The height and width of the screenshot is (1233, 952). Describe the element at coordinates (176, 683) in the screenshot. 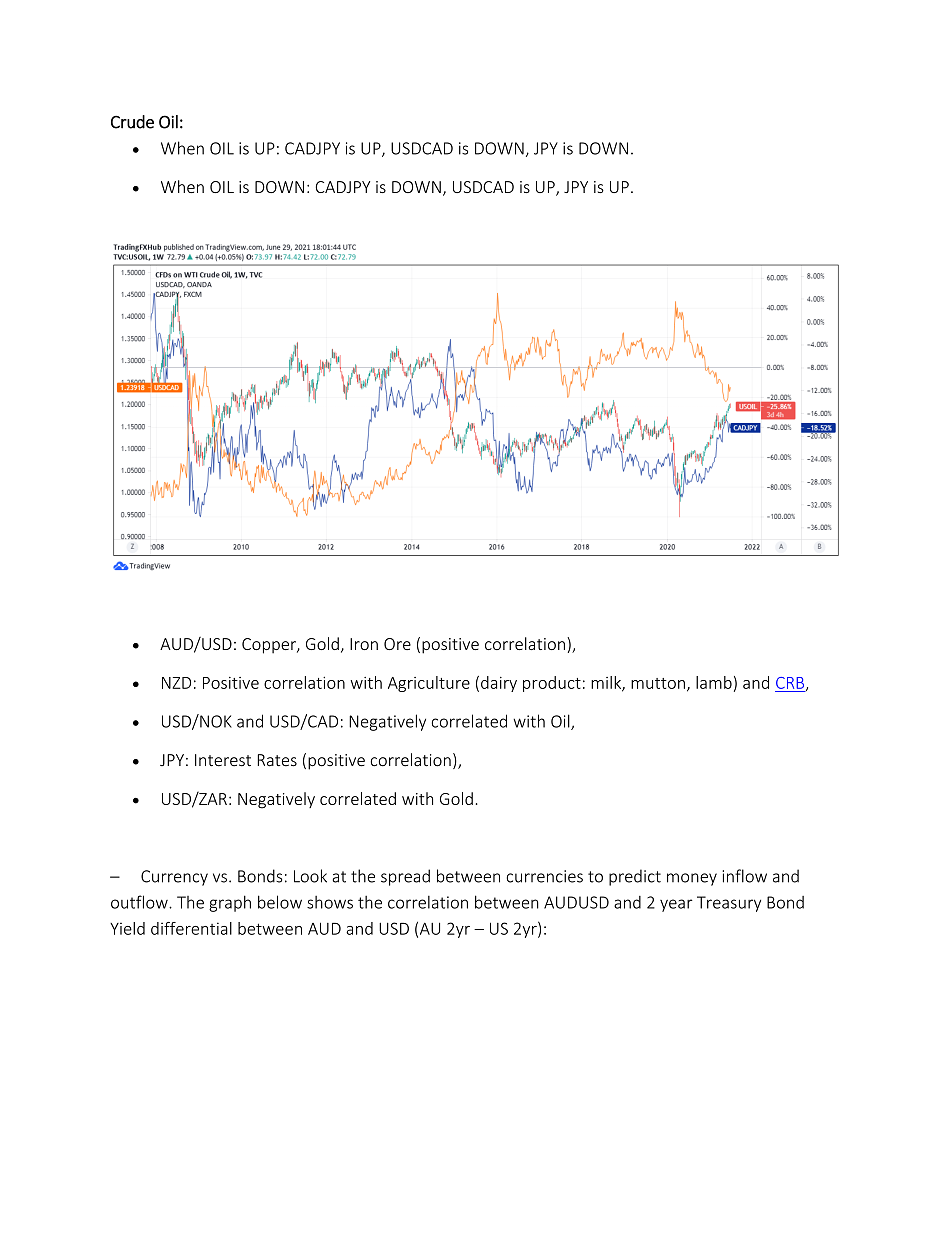

I see `NZD` at that location.
